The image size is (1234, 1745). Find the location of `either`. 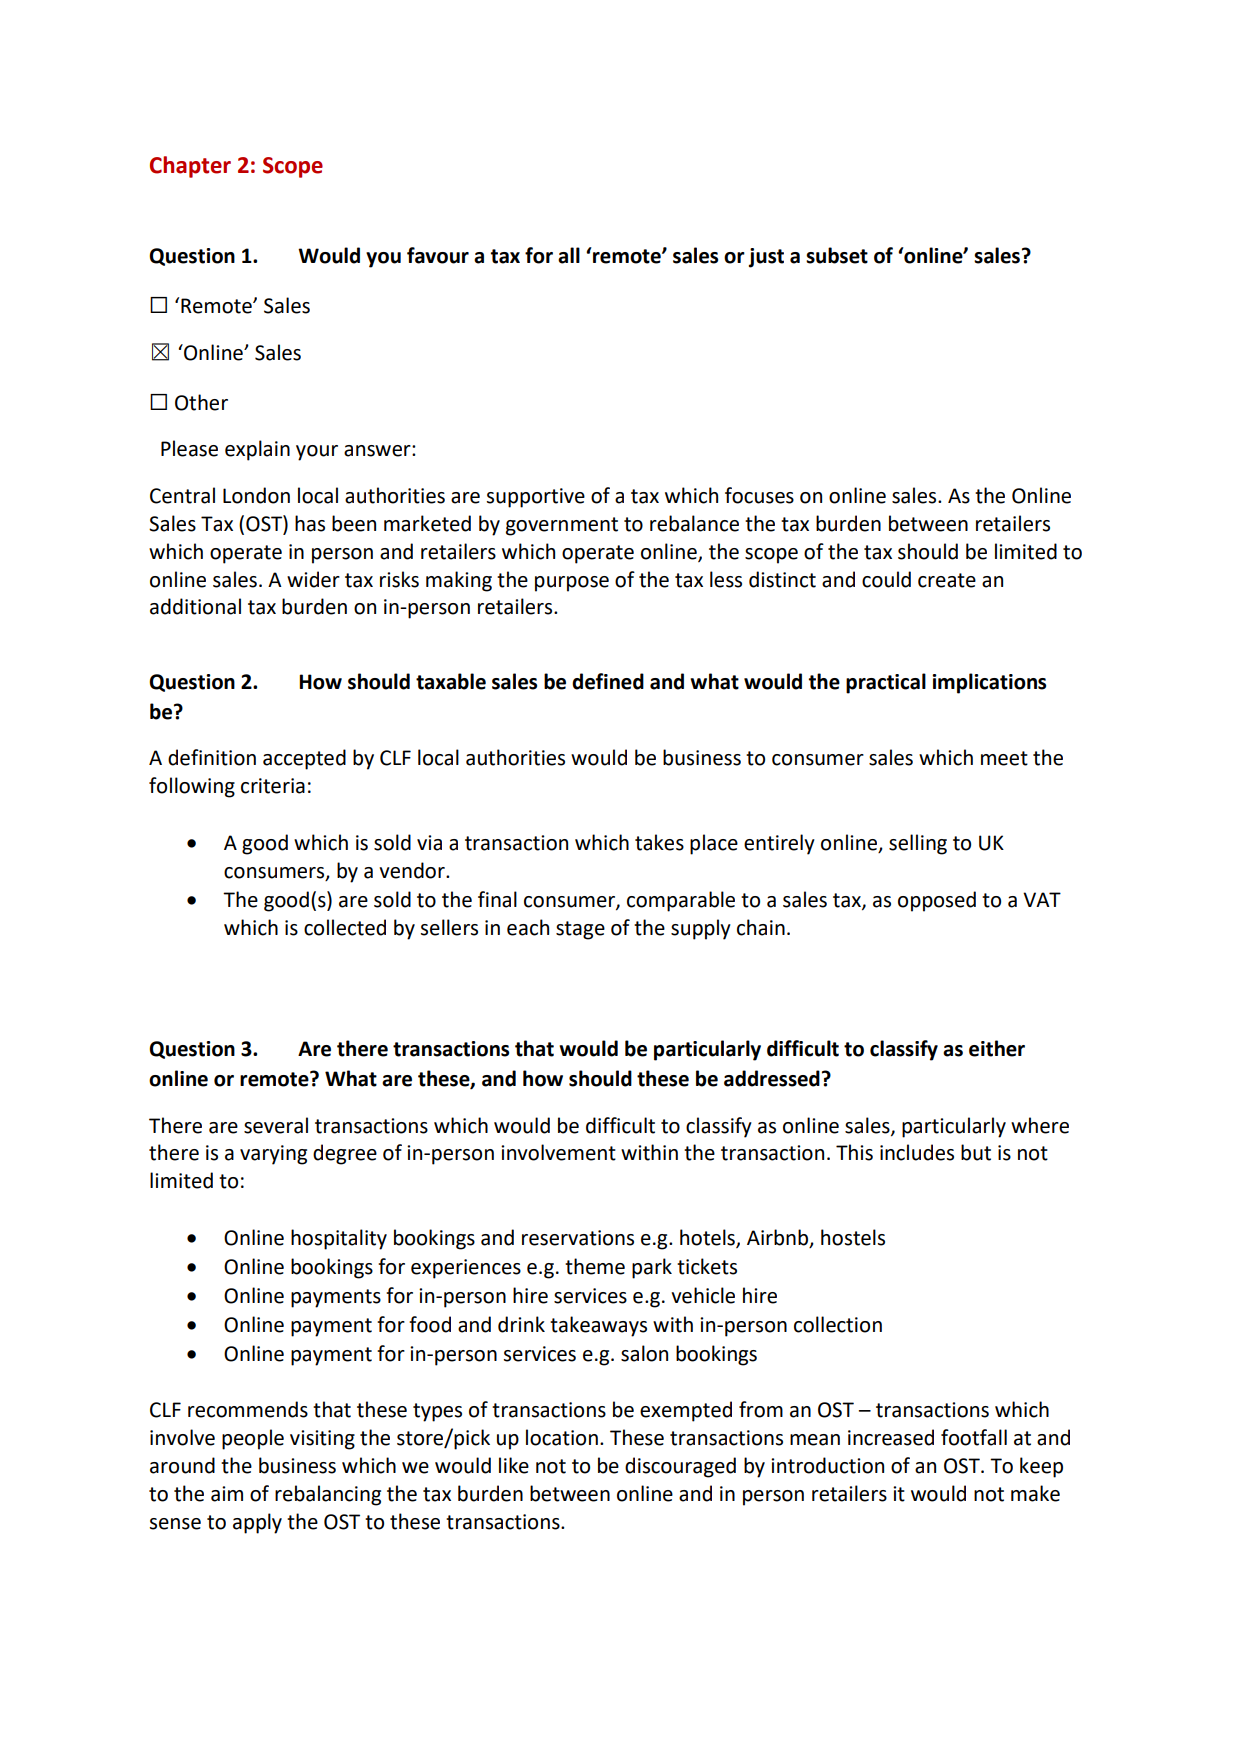

either is located at coordinates (997, 1048).
